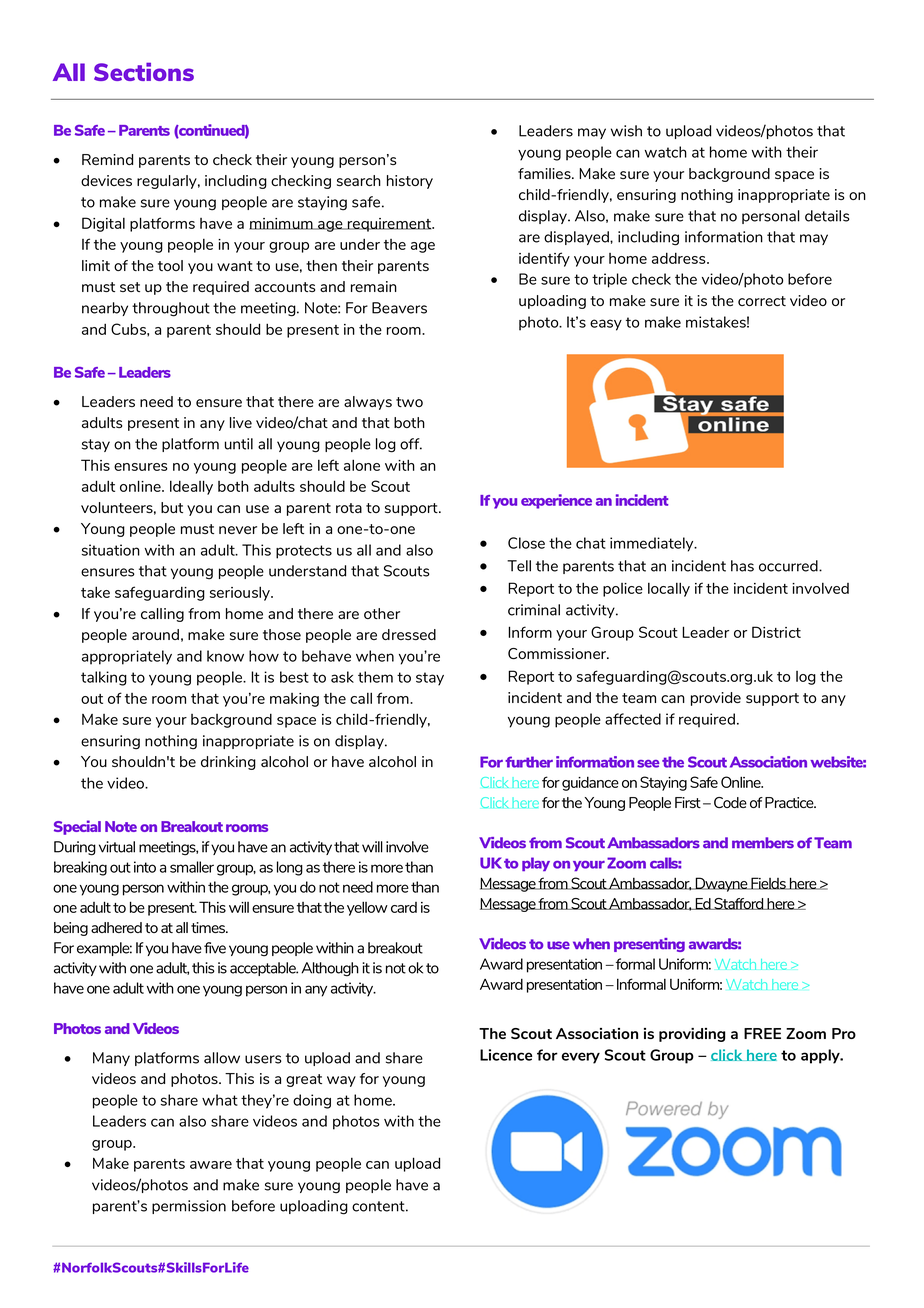 This image has height=1308, width=924. I want to click on Sections, so click(144, 71).
